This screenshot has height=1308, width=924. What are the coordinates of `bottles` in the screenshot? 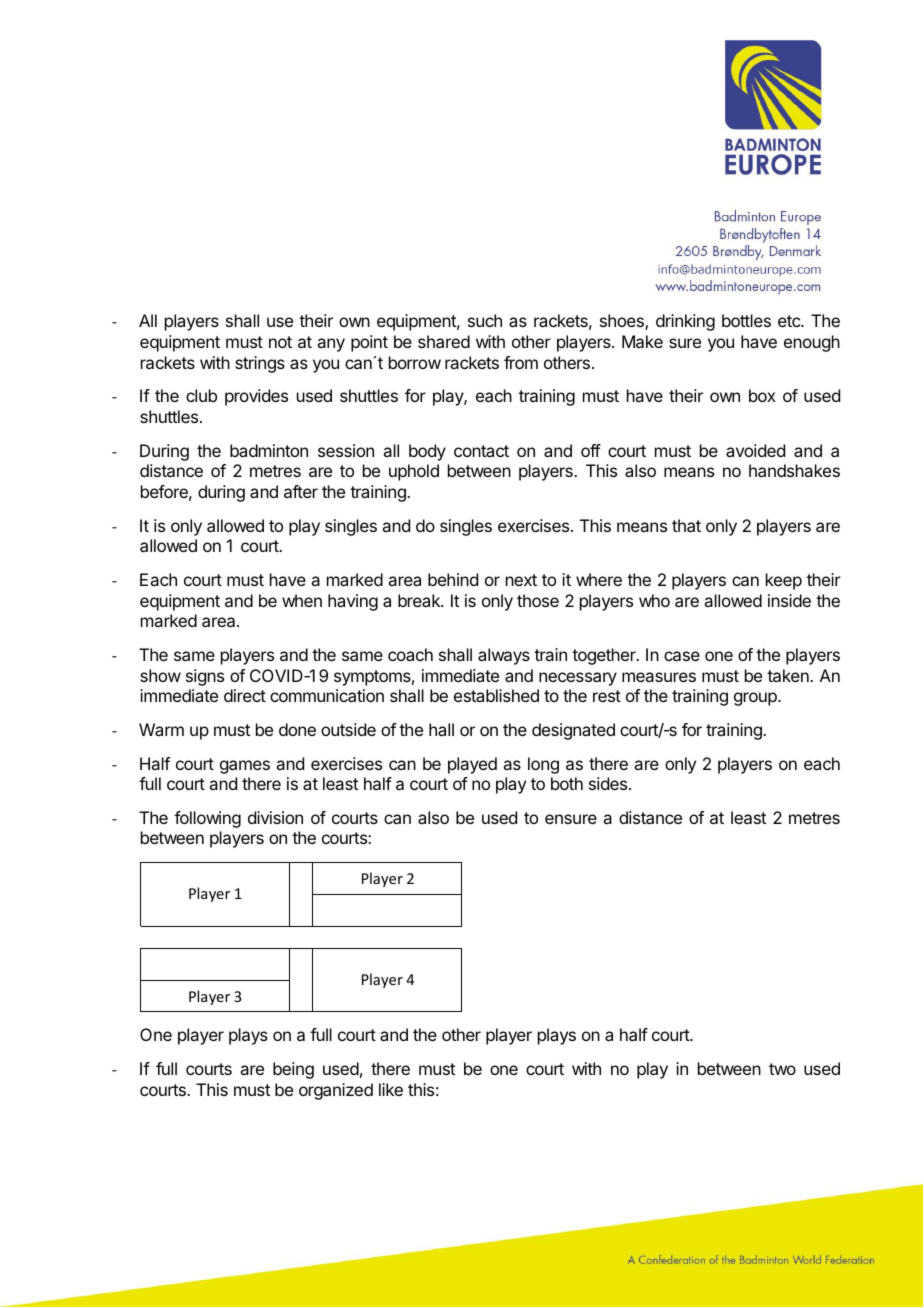 It's located at (746, 320).
